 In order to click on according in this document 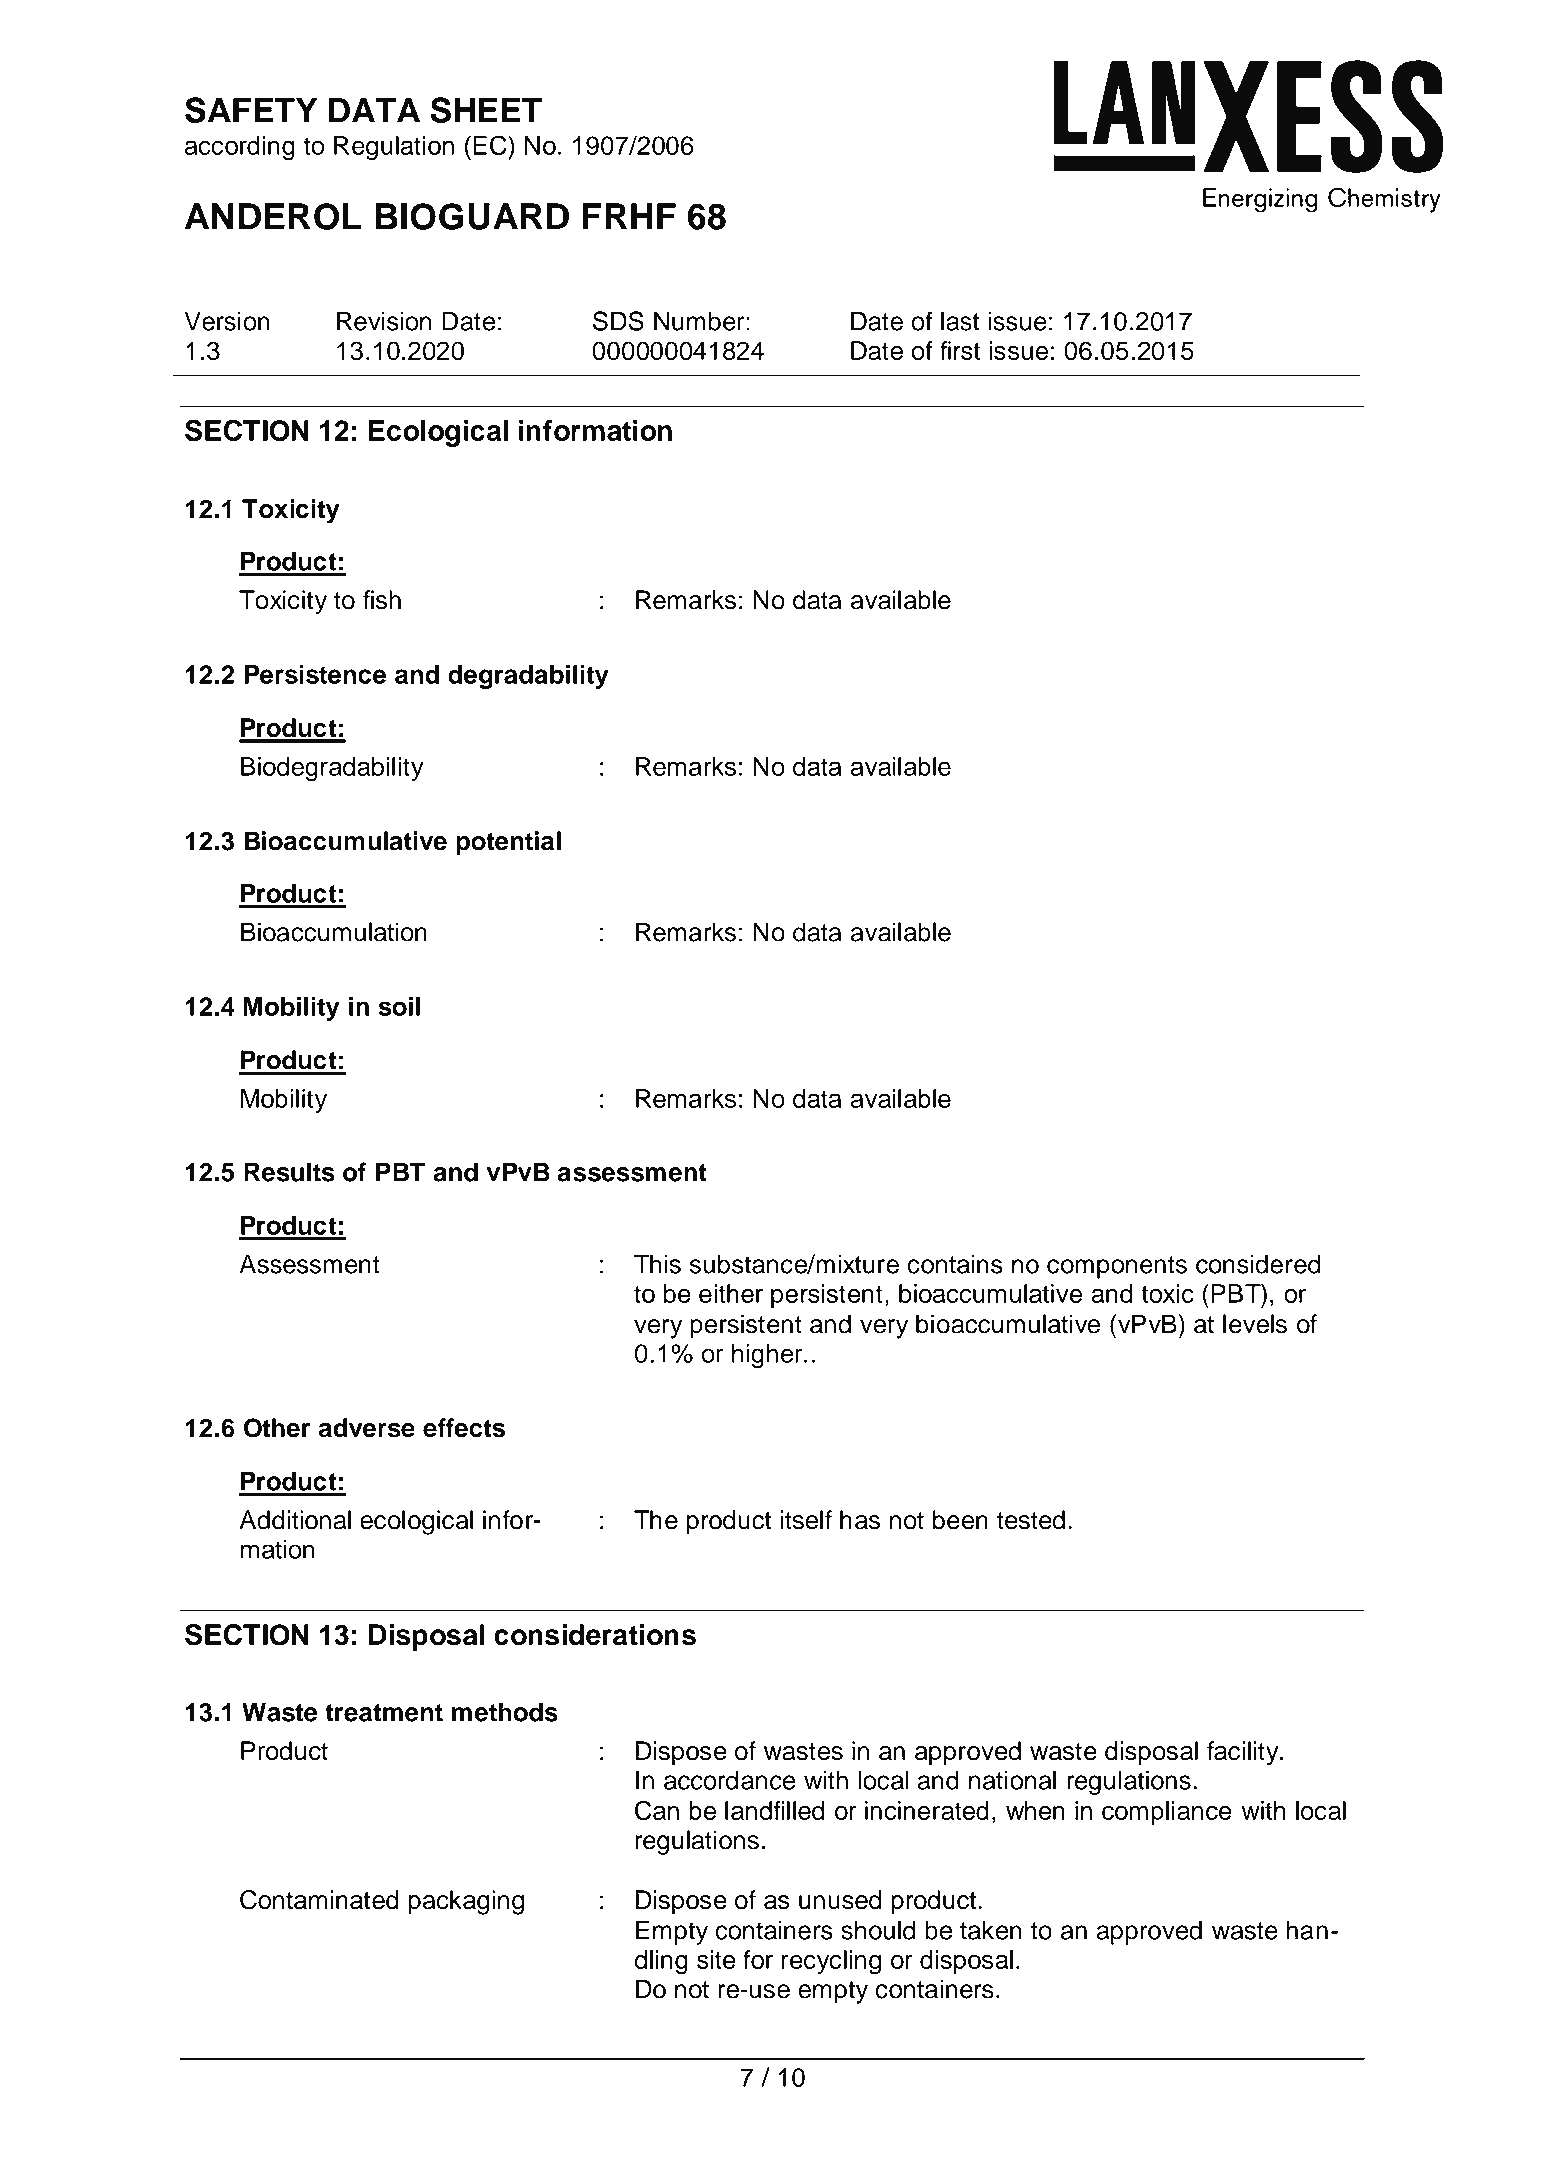, I will do `click(240, 148)`.
